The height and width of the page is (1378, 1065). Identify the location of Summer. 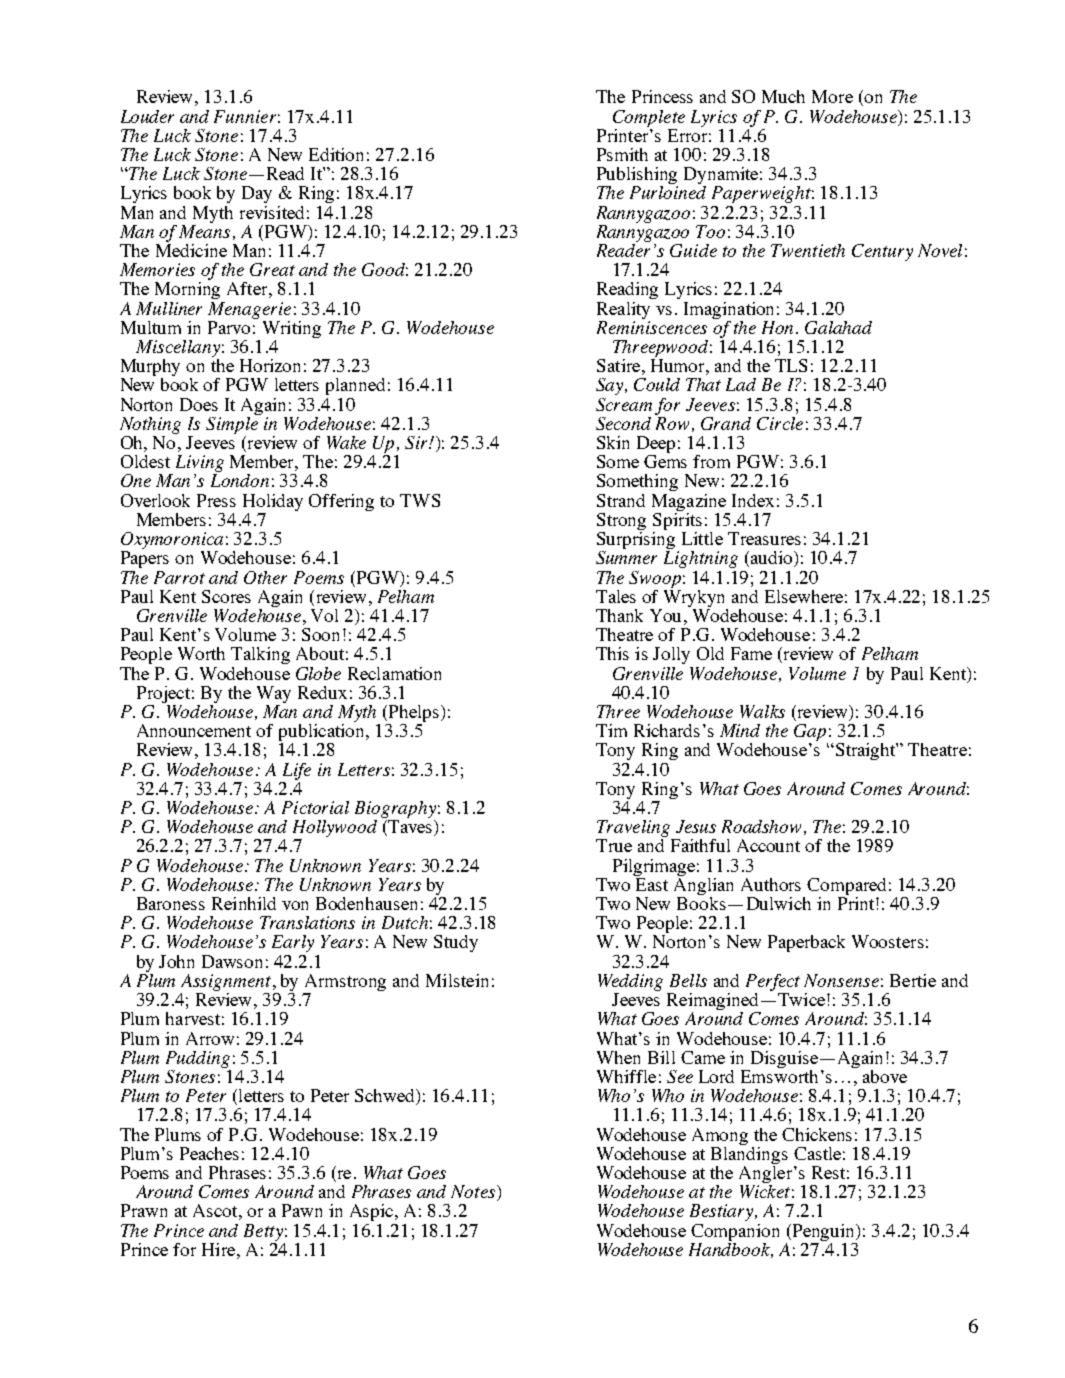
(626, 557).
